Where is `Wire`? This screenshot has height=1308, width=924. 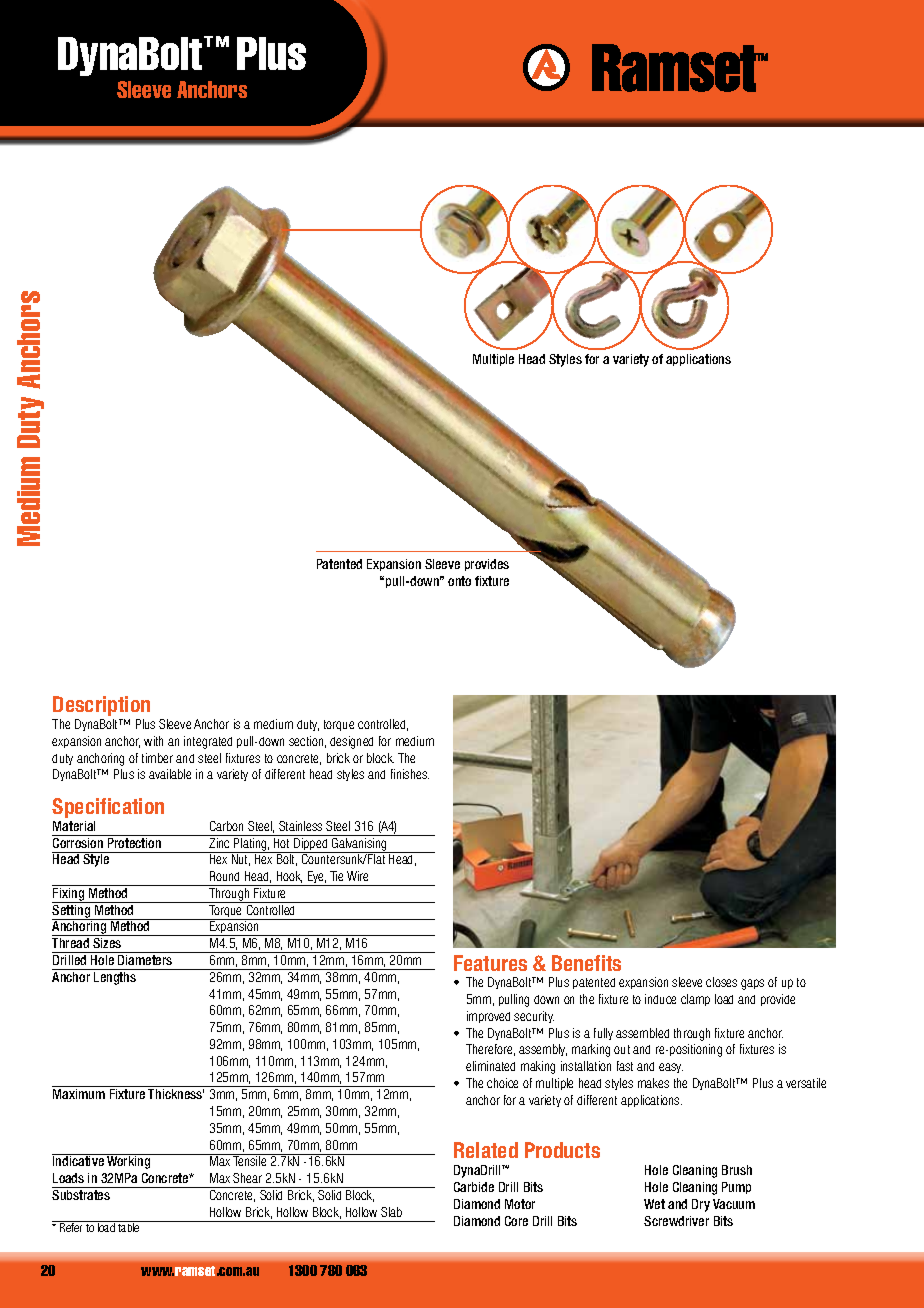
Wire is located at coordinates (357, 876).
